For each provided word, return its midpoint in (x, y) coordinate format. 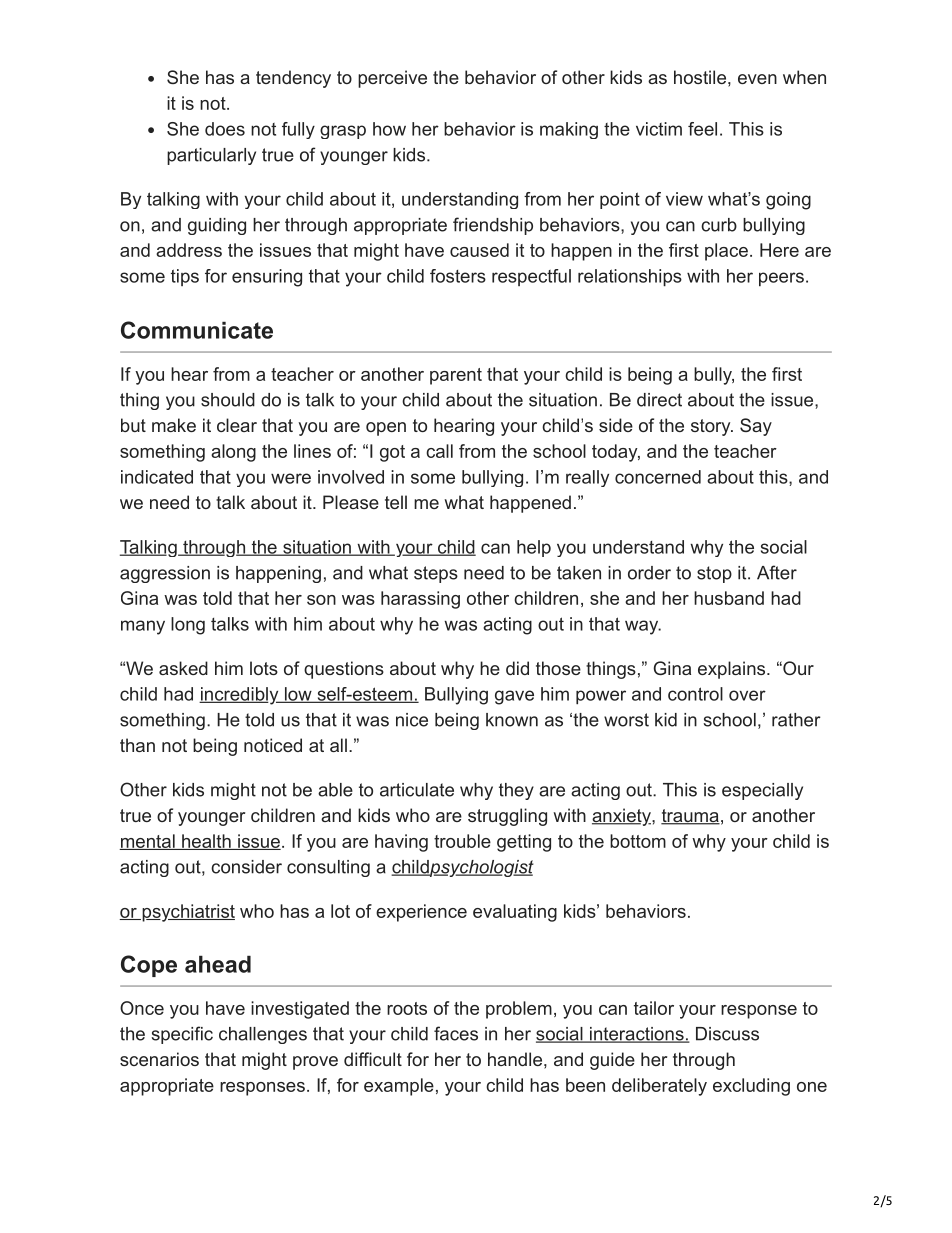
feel (702, 129)
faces (456, 1033)
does (225, 129)
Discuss (727, 1034)
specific (182, 1035)
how (389, 129)
